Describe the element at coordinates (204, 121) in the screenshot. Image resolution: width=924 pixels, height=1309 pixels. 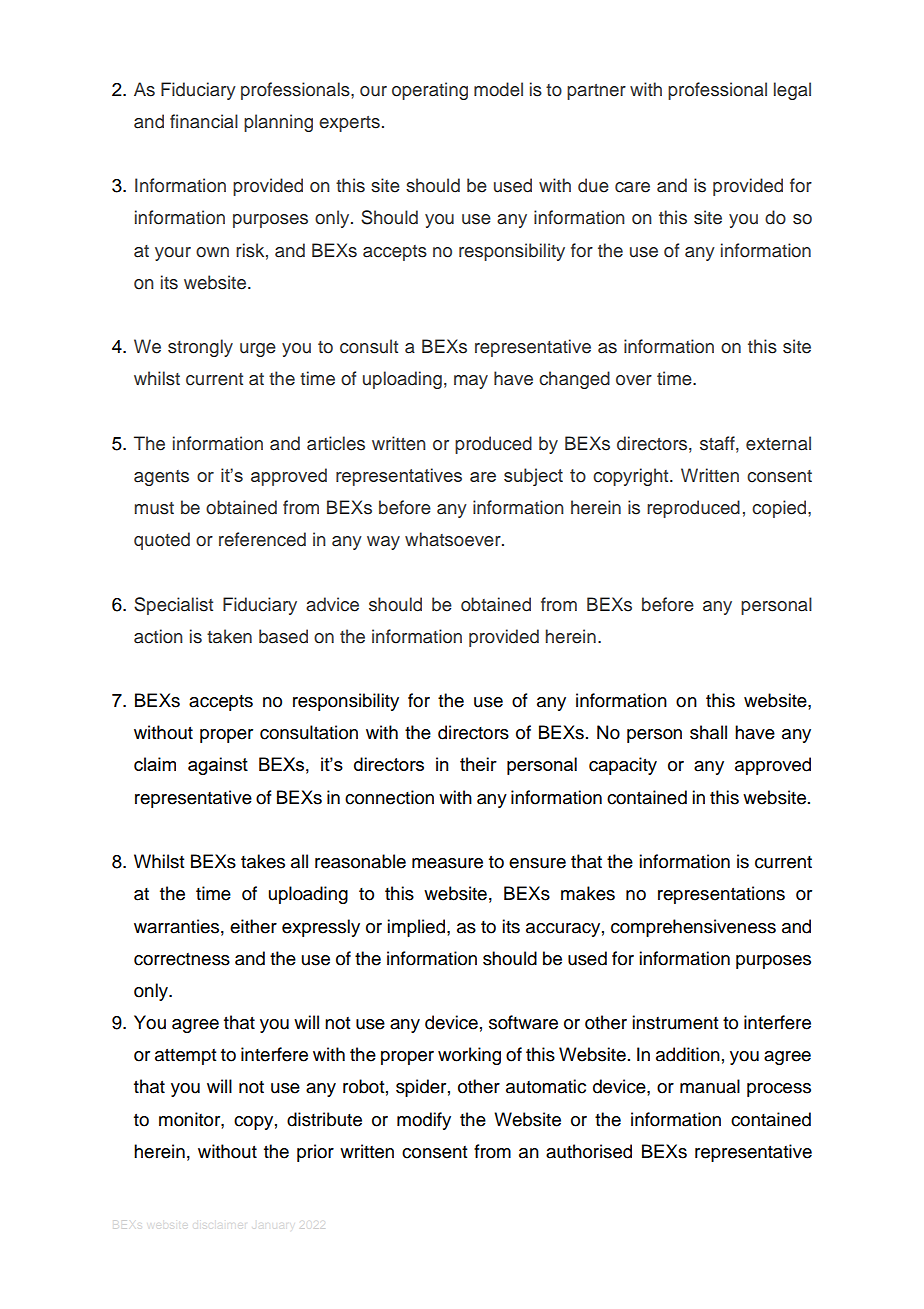
I see `financial` at that location.
